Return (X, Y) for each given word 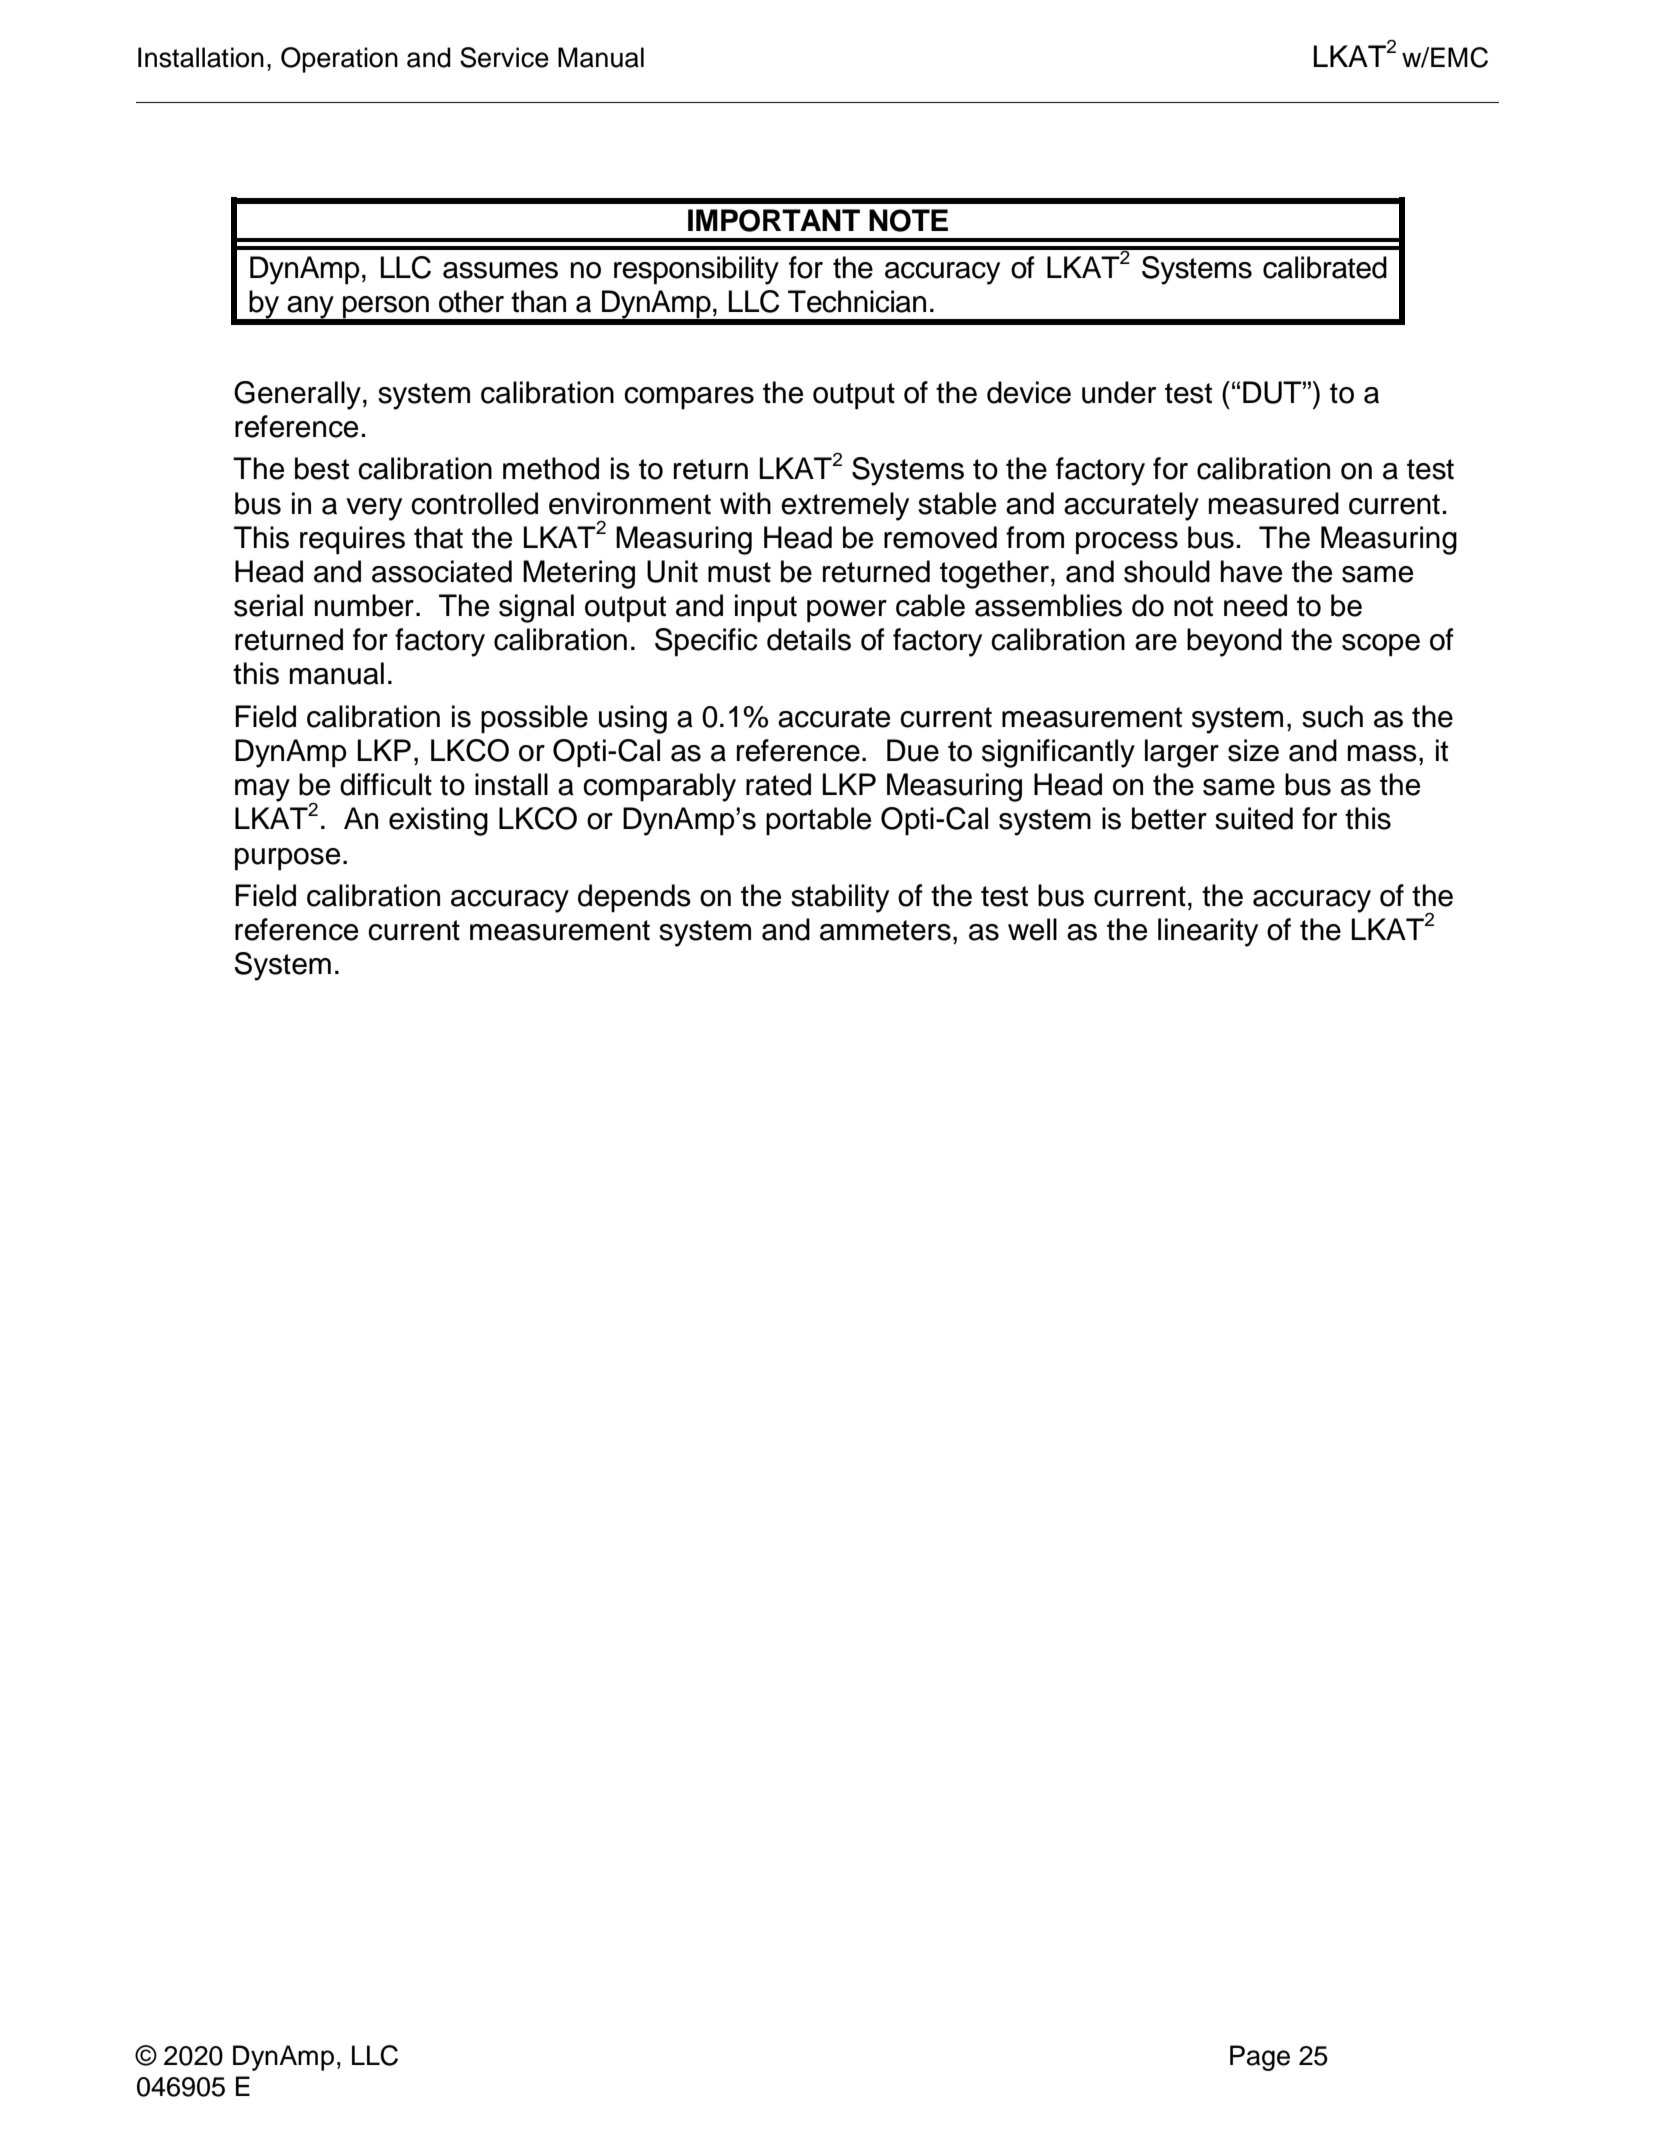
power (847, 611)
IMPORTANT (774, 220)
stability (840, 898)
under (1119, 392)
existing (438, 821)
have (1251, 571)
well (1032, 929)
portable (818, 821)
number (364, 605)
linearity (1208, 932)
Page (1260, 2058)
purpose (287, 859)
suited (1254, 818)
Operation (339, 60)
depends (634, 898)
